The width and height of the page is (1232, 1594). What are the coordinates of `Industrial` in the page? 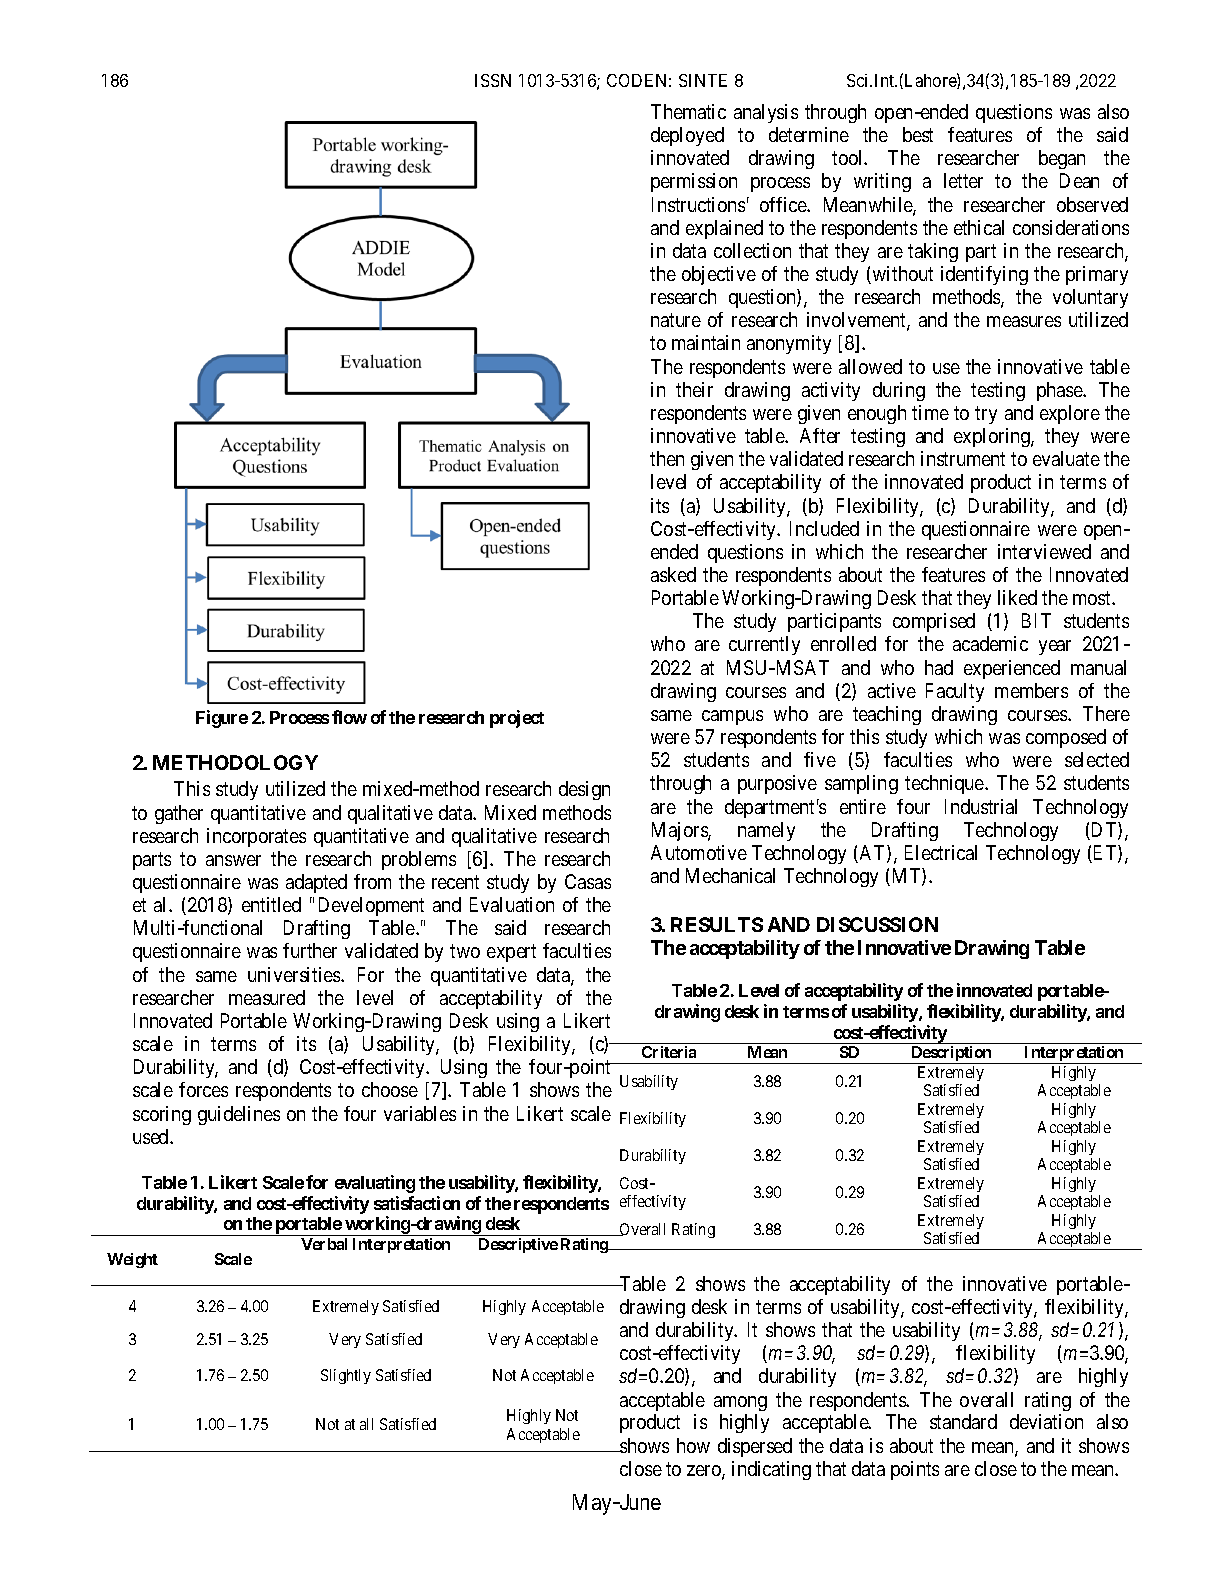 It's located at (981, 806).
